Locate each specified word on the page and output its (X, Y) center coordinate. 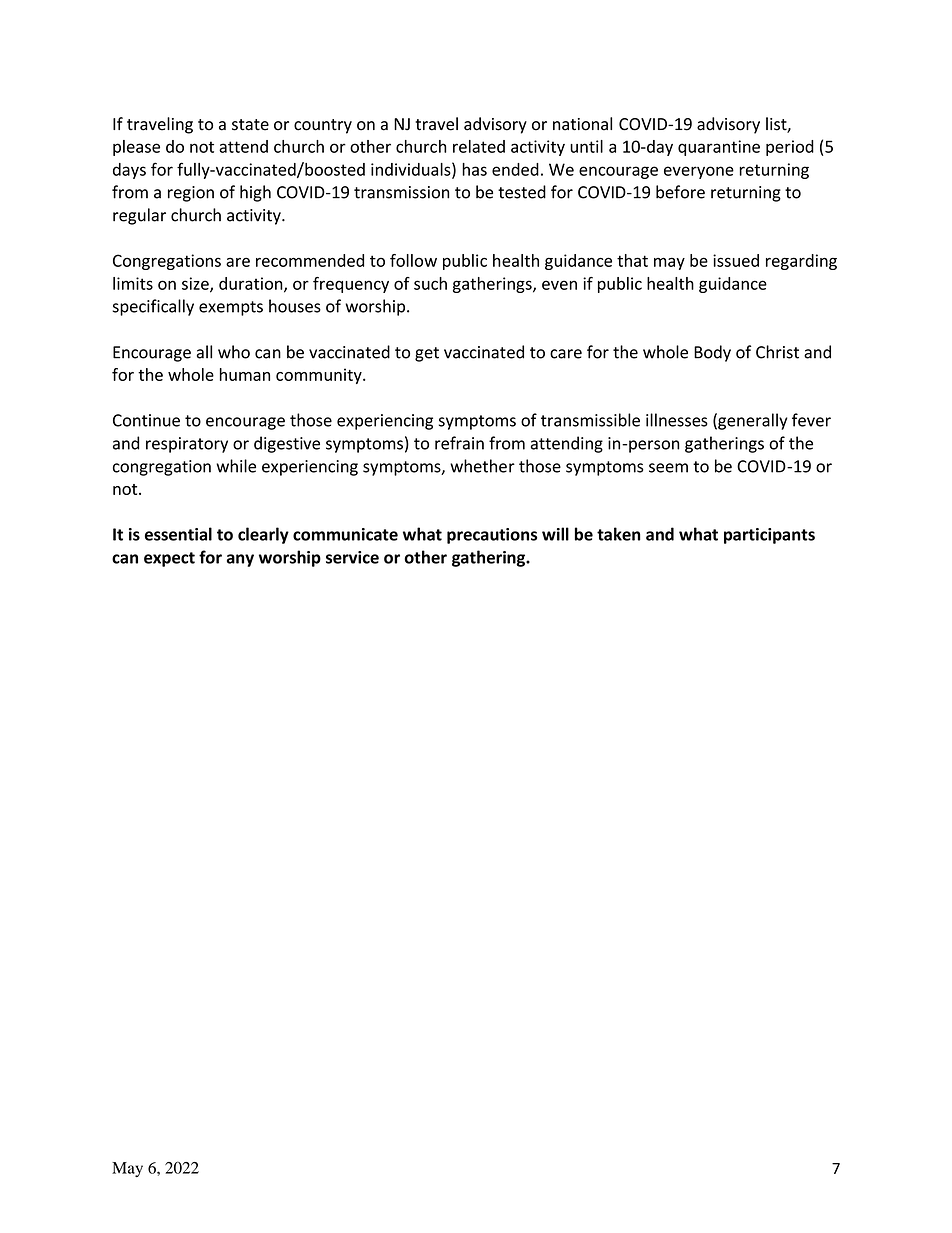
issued (736, 260)
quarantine (719, 148)
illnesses (677, 420)
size (196, 284)
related (479, 146)
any (240, 560)
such (430, 283)
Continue (146, 420)
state (250, 125)
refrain (459, 443)
